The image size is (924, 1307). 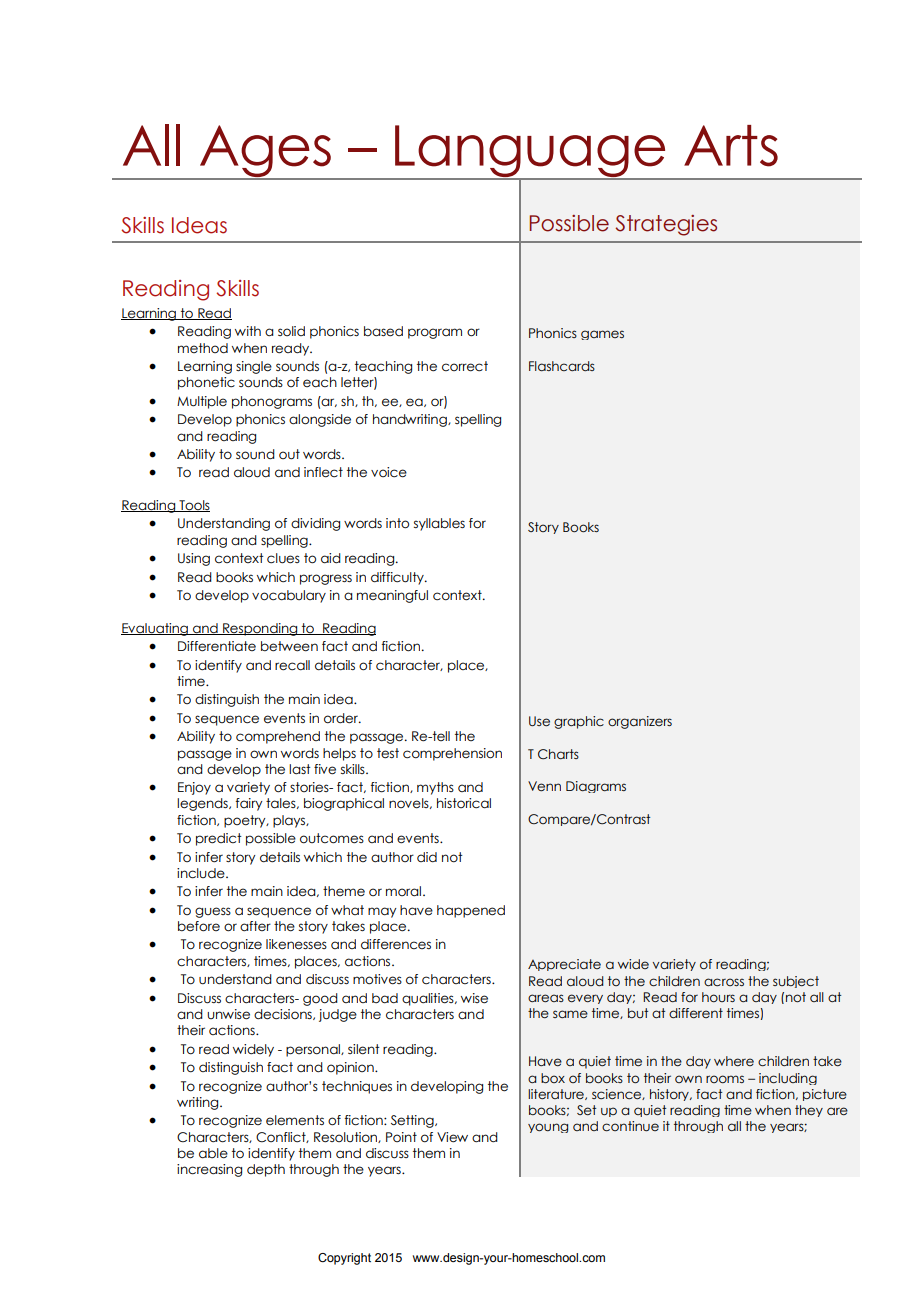 What do you see at coordinates (193, 506) in the image?
I see `Tools` at bounding box center [193, 506].
